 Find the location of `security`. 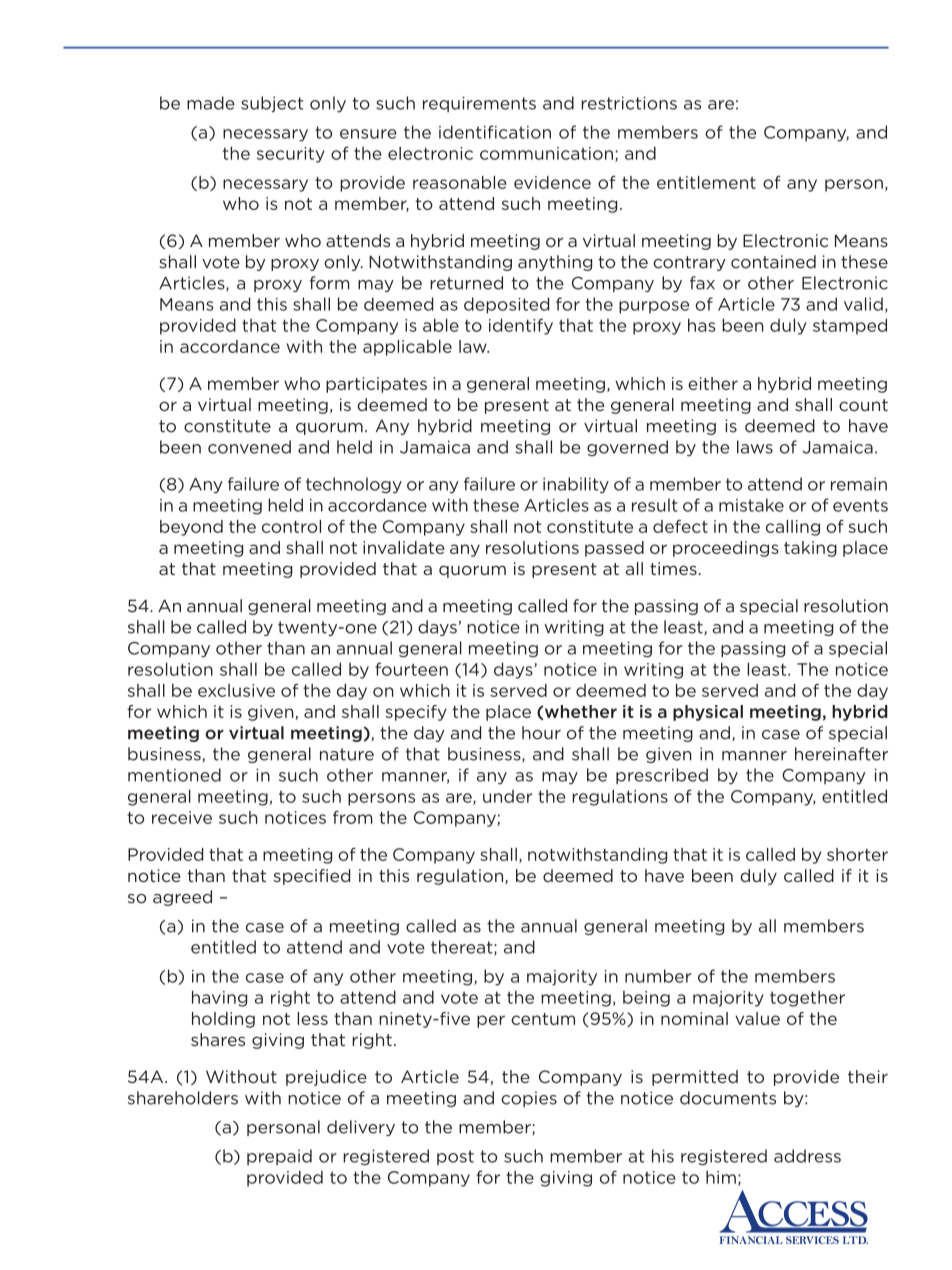

security is located at coordinates (291, 155).
